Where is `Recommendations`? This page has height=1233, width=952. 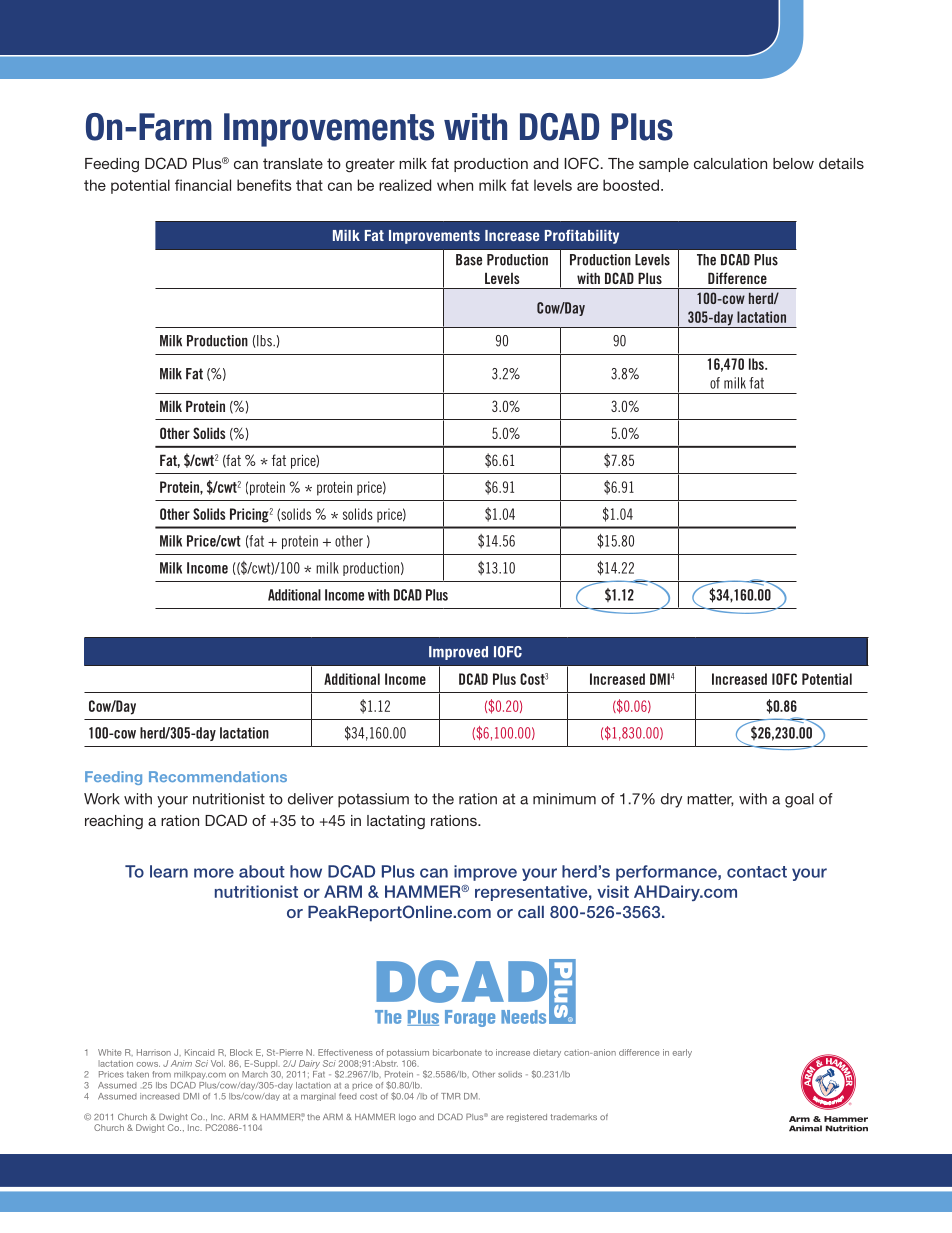
Recommendations is located at coordinates (218, 776).
